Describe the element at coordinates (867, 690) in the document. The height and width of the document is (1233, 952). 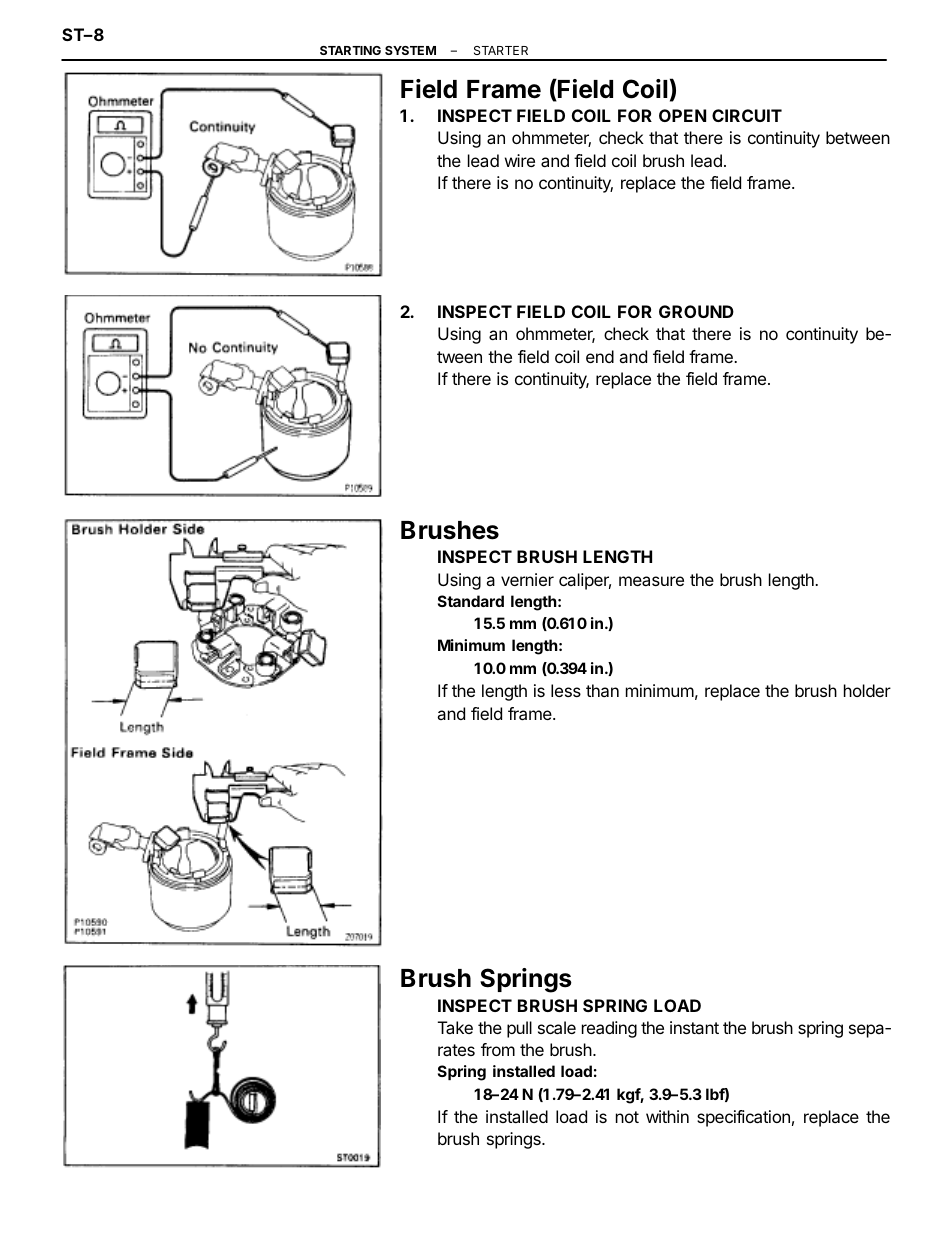
I see `holder` at that location.
